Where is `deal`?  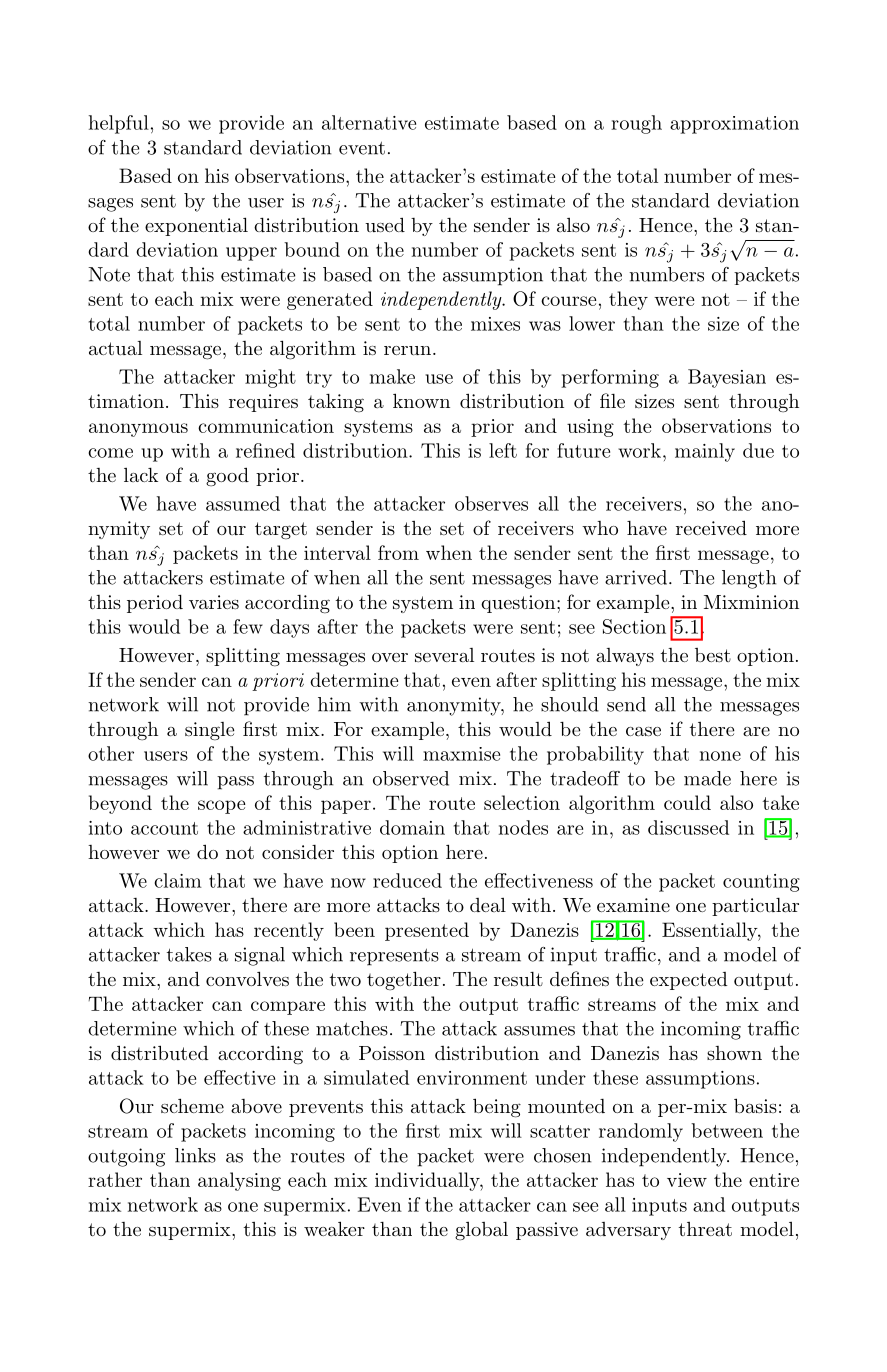
deal is located at coordinates (488, 905).
